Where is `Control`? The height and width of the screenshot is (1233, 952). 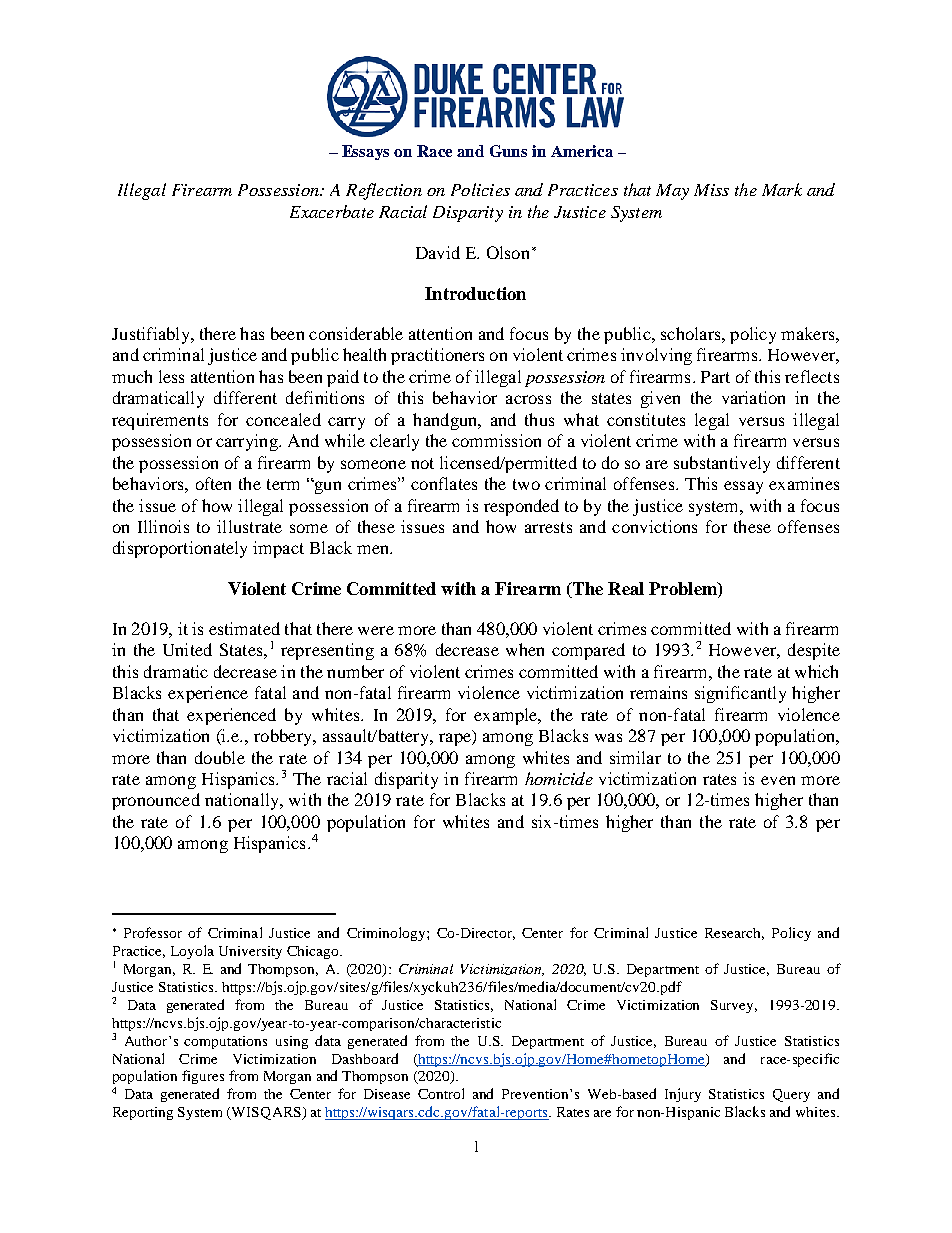
Control is located at coordinates (441, 1093).
